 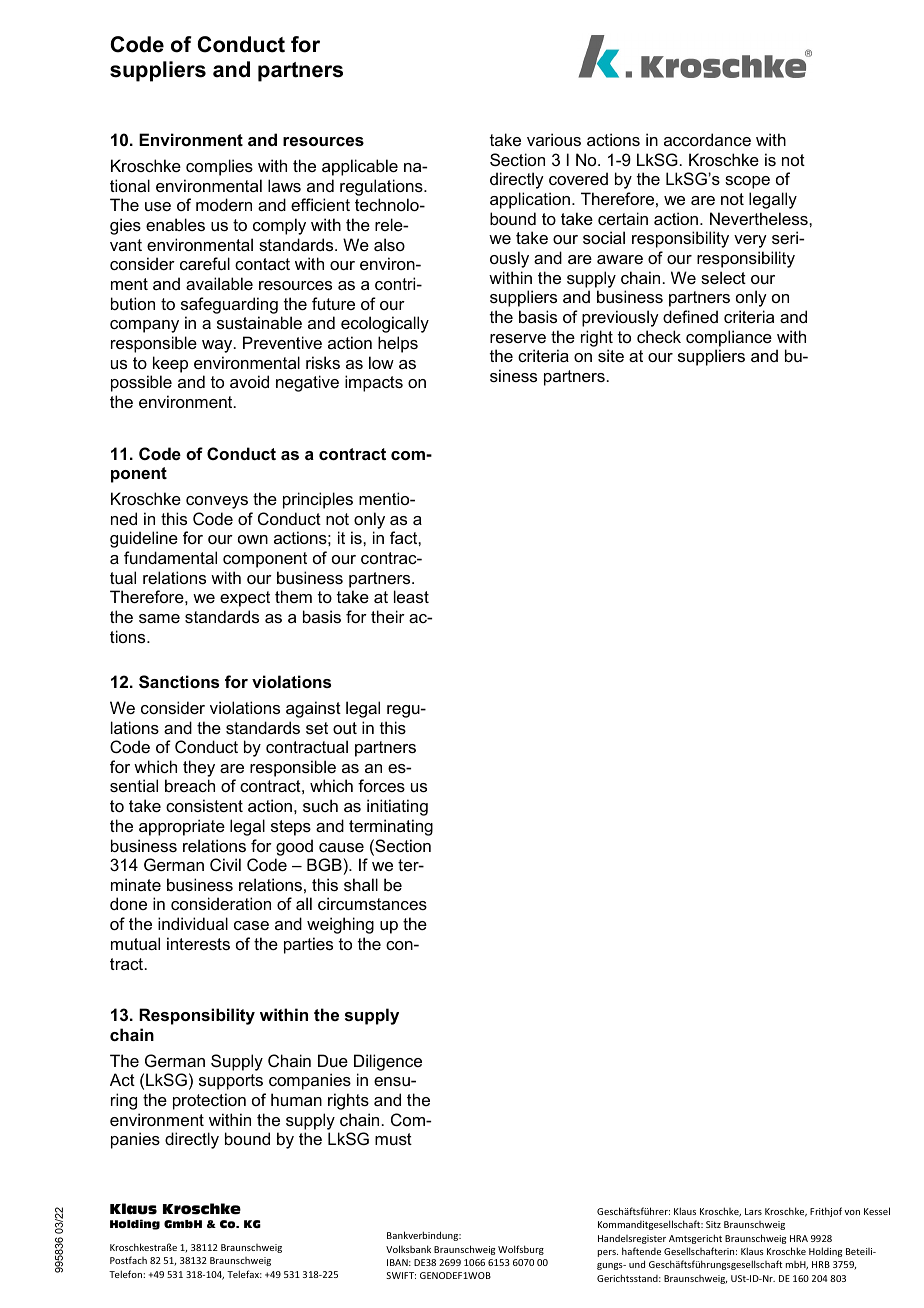 What do you see at coordinates (530, 200) in the document?
I see `application` at bounding box center [530, 200].
